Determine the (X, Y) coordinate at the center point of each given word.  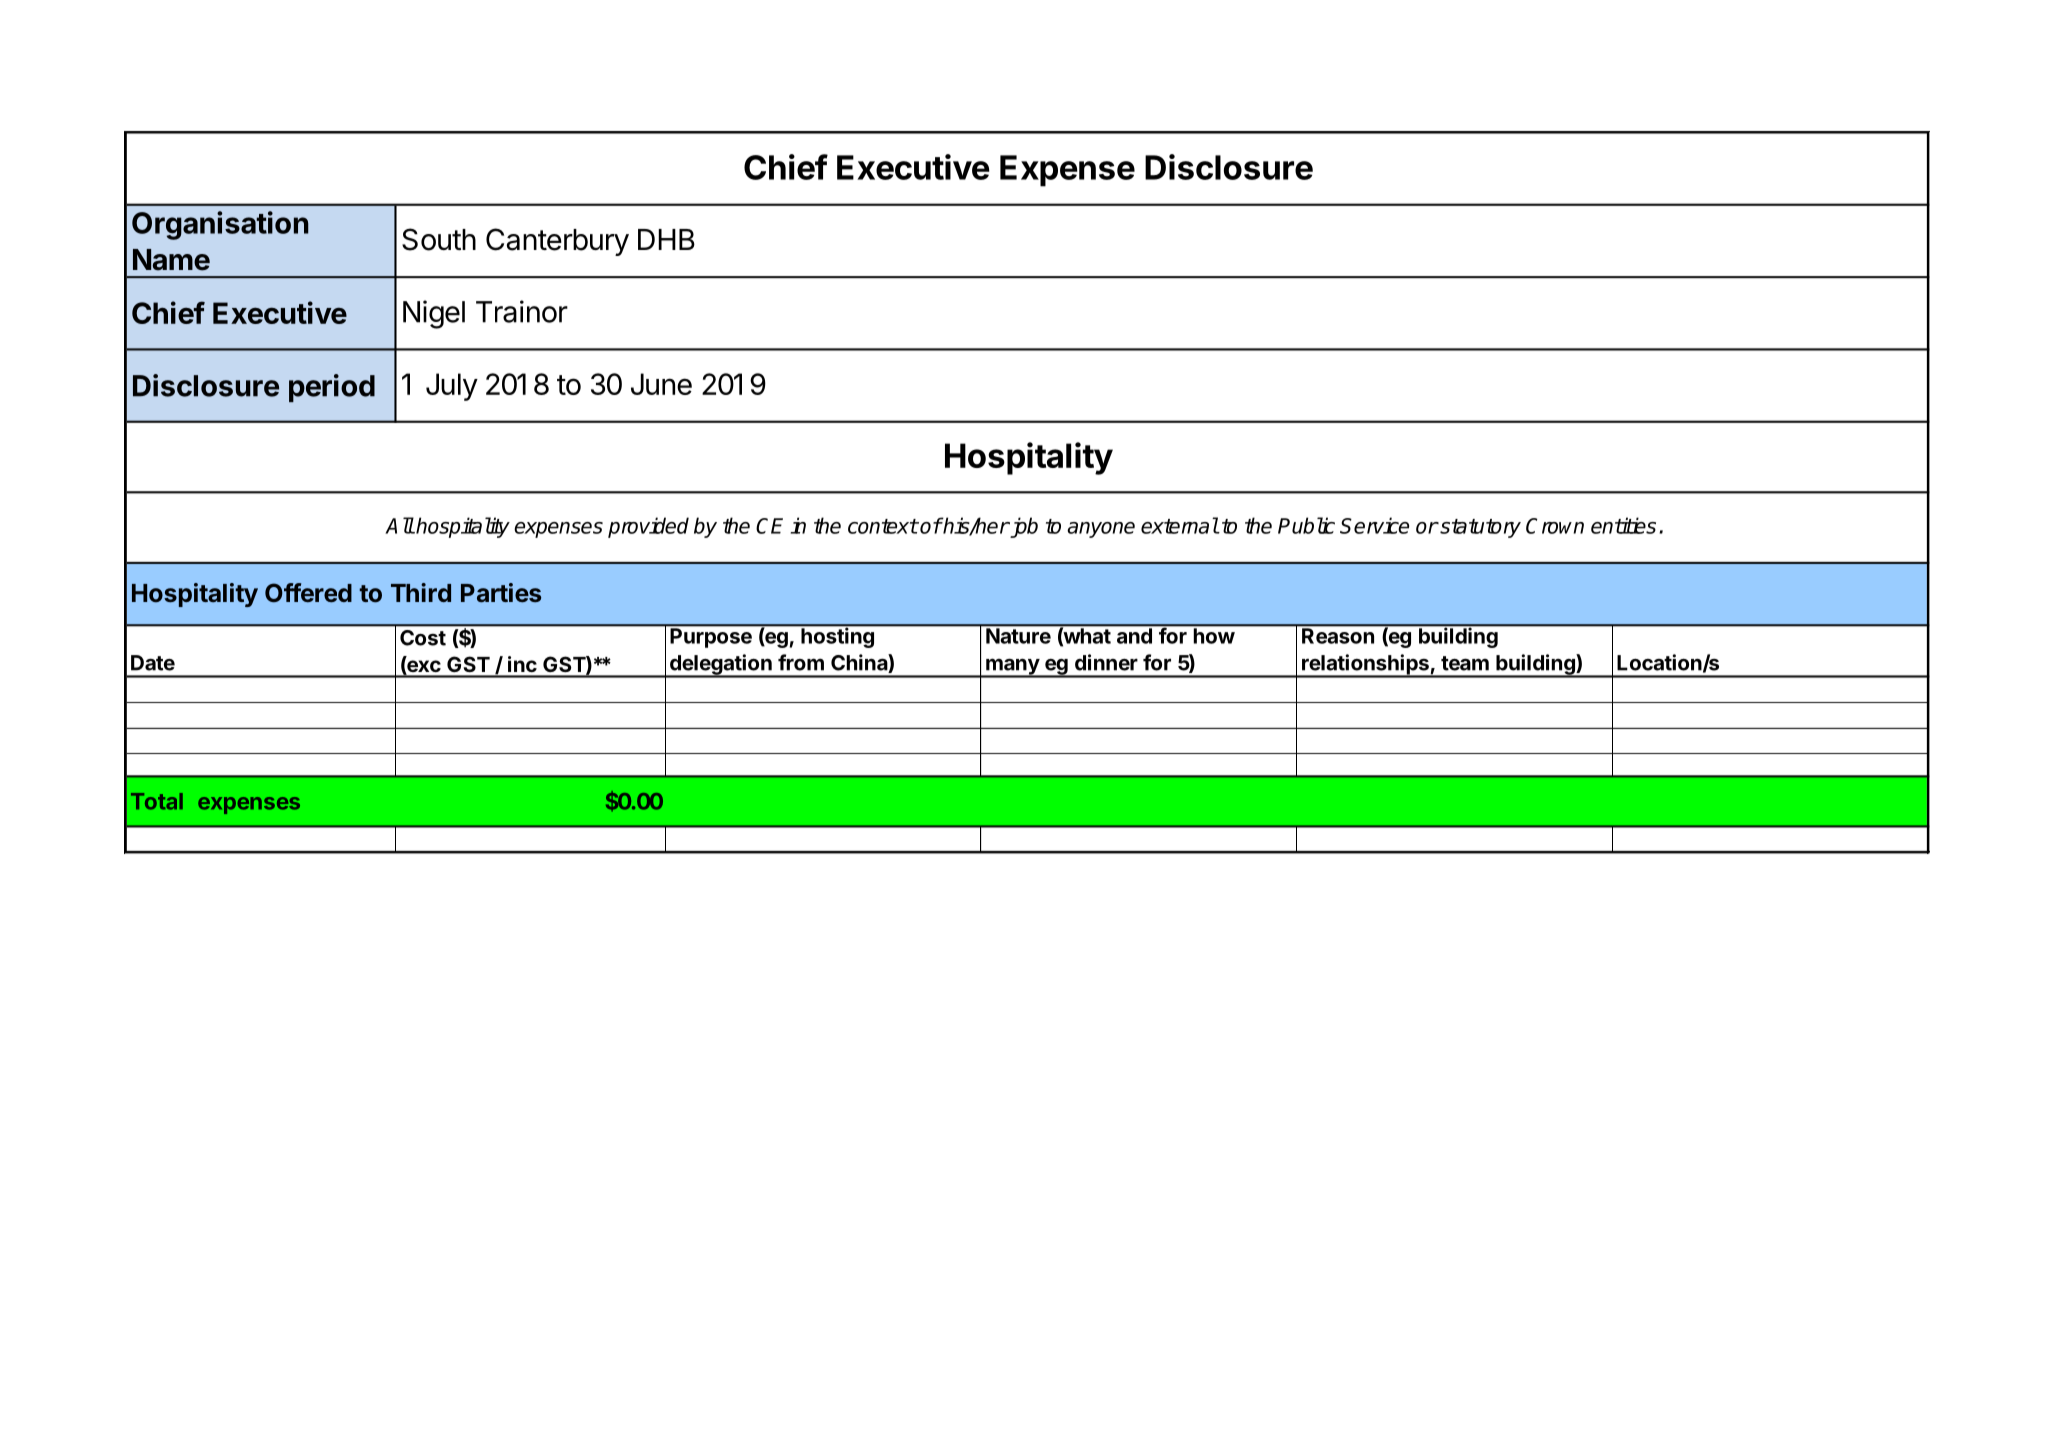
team (1465, 663)
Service (1374, 525)
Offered (308, 592)
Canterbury (557, 242)
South (439, 239)
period (332, 388)
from (801, 662)
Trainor (522, 311)
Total (157, 801)
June (661, 384)
